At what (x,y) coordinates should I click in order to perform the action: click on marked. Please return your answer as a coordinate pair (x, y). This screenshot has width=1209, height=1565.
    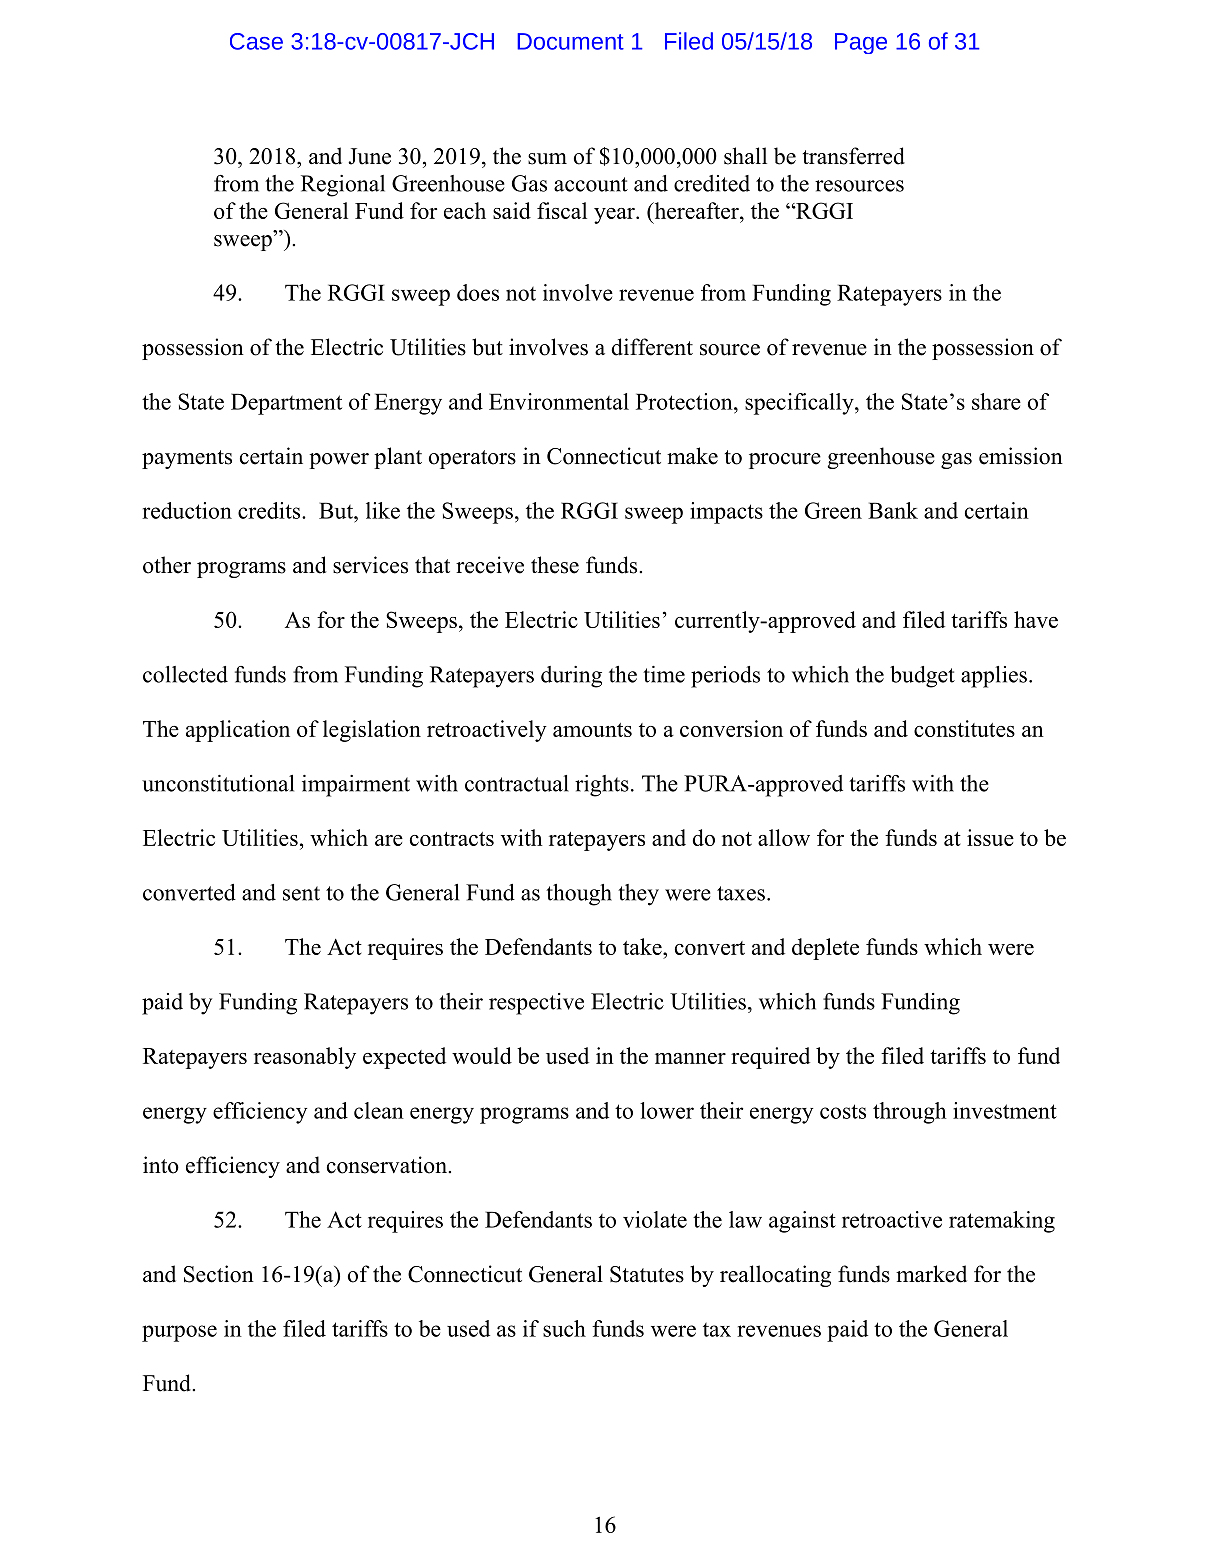
    Looking at the image, I should click on (931, 1274).
